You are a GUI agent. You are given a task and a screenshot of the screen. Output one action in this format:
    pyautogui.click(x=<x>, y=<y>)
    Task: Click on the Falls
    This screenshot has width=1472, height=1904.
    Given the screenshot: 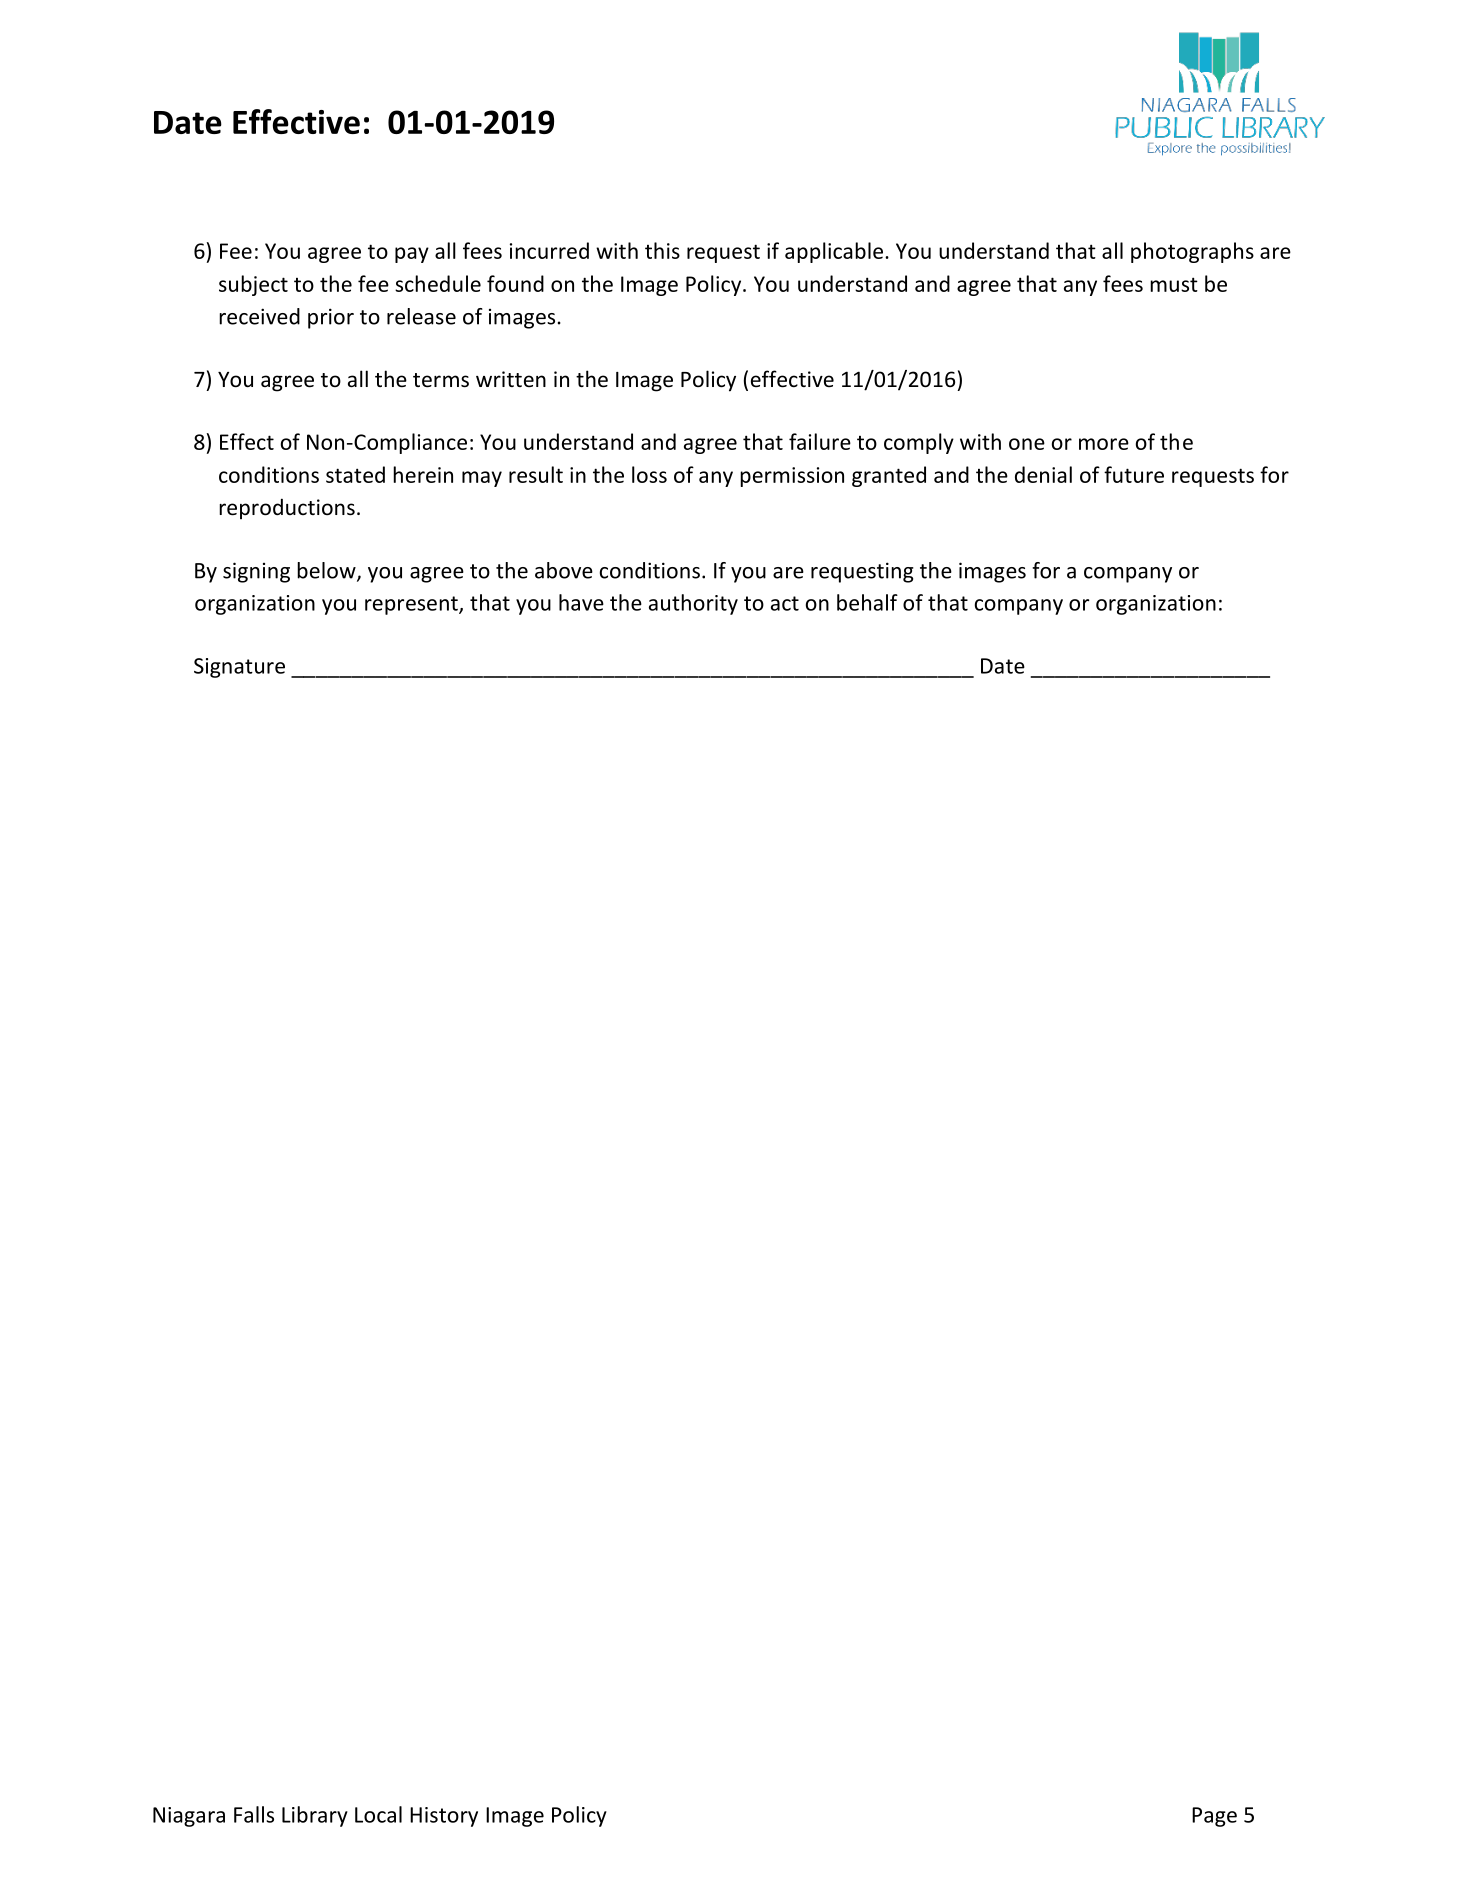 What is the action you would take?
    pyautogui.click(x=254, y=1814)
